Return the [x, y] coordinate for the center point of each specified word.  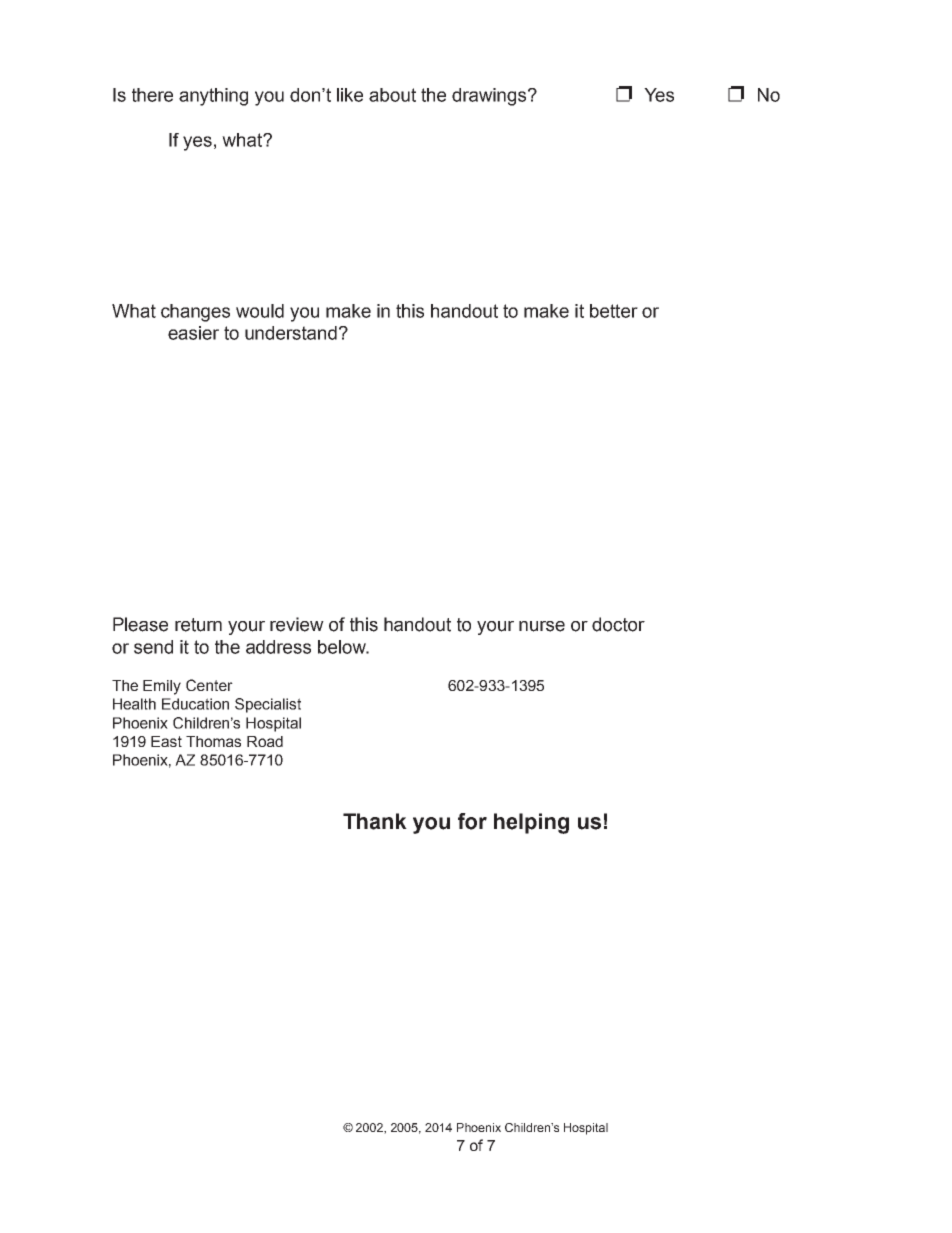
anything [213, 97]
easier [193, 333]
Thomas [213, 741]
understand [291, 333]
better [614, 311]
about [392, 95]
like [350, 95]
